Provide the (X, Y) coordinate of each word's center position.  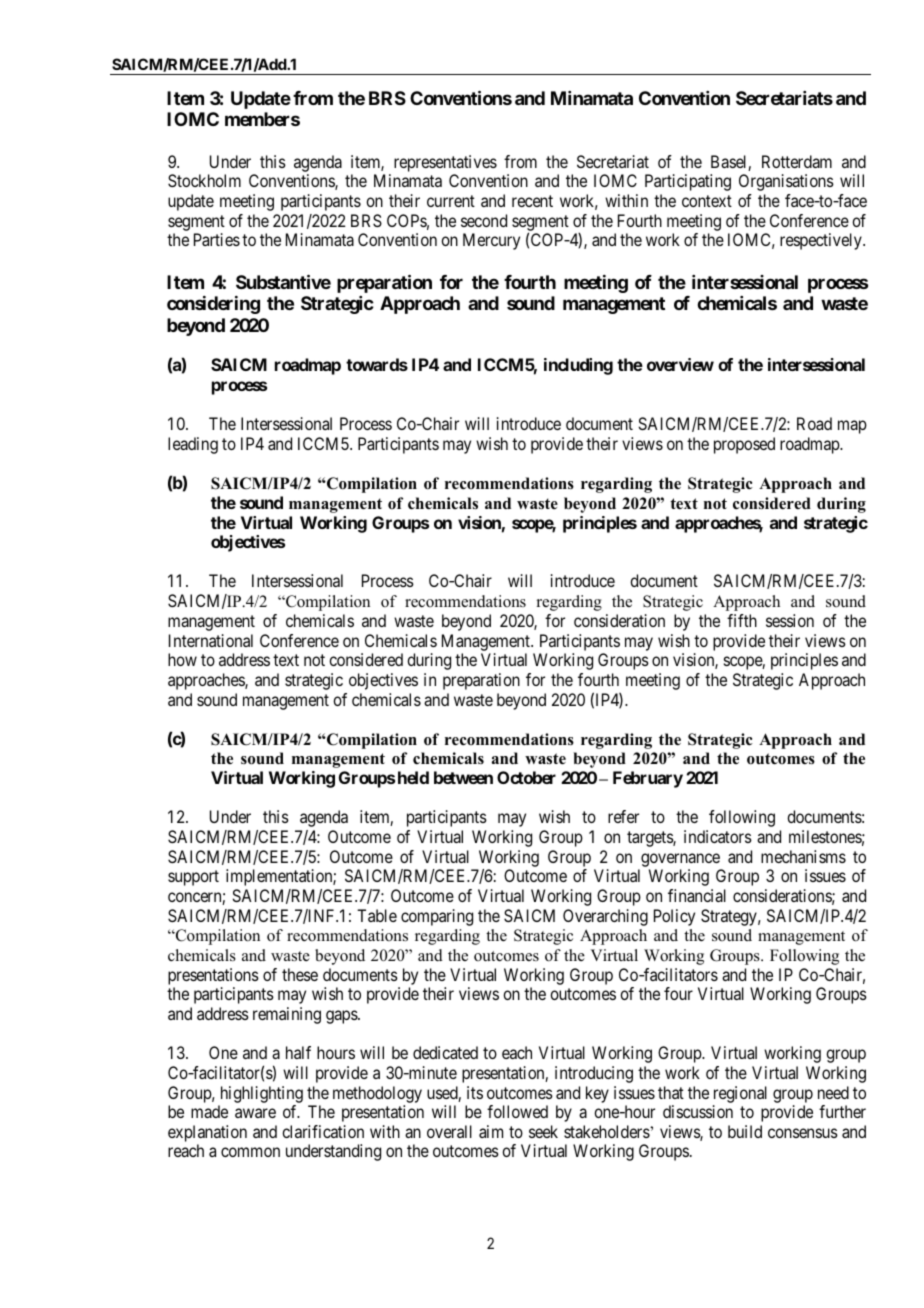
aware (255, 1113)
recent (532, 201)
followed (517, 1111)
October (526, 777)
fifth (742, 620)
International (211, 640)
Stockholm (204, 180)
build (745, 1131)
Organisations (786, 182)
